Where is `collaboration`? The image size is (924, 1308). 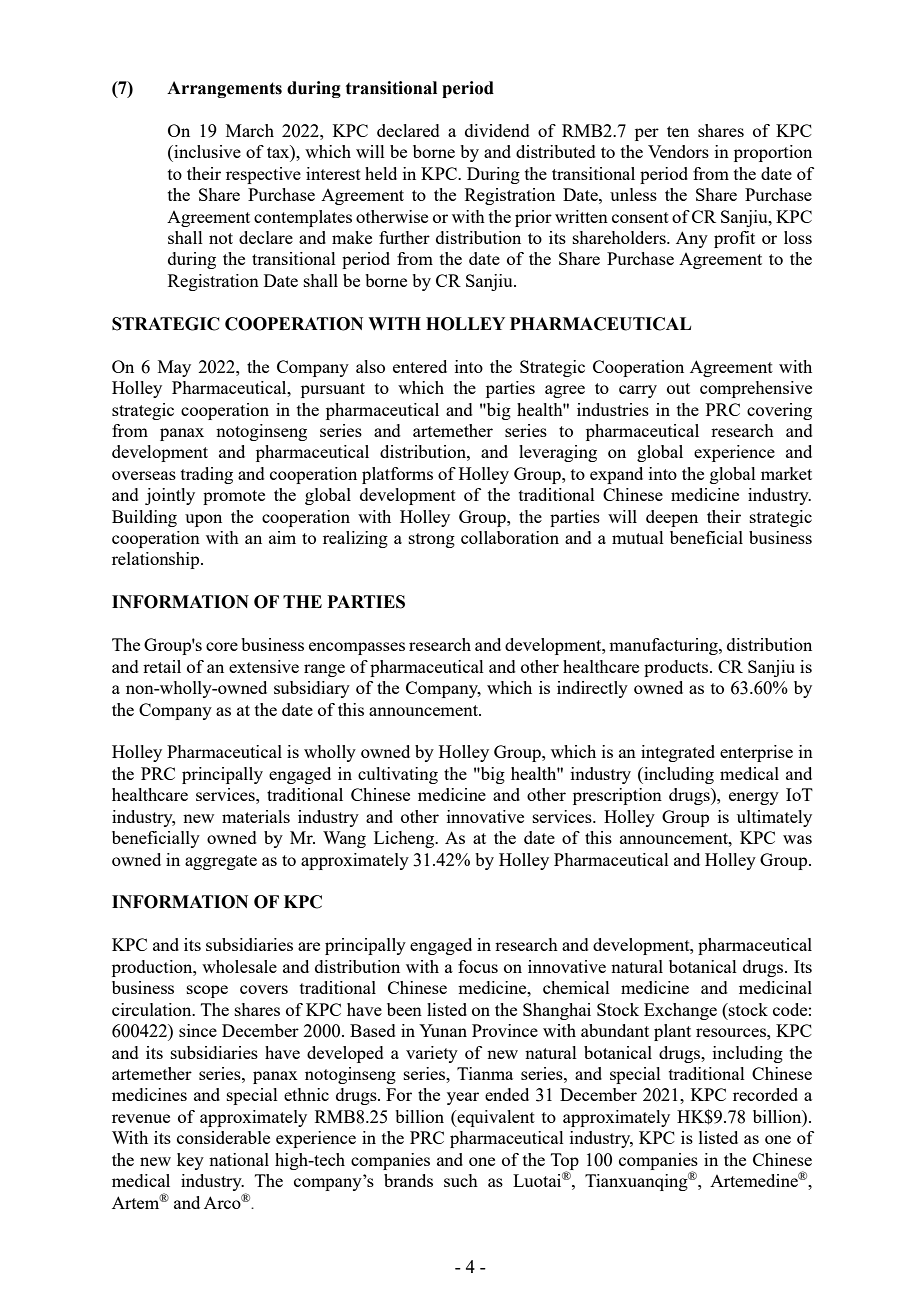
collaboration is located at coordinates (510, 537).
